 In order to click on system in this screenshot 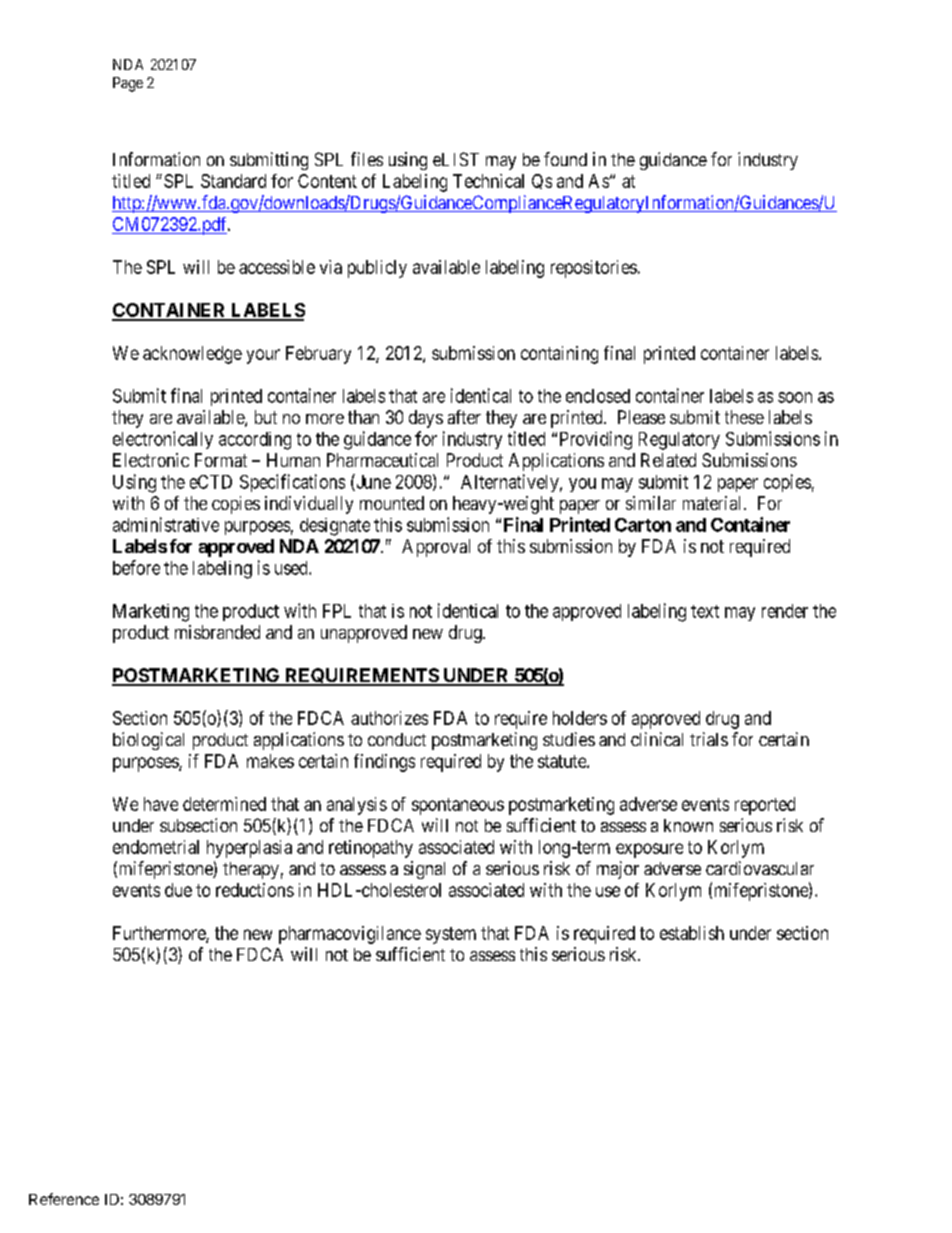, I will do `click(451, 935)`.
